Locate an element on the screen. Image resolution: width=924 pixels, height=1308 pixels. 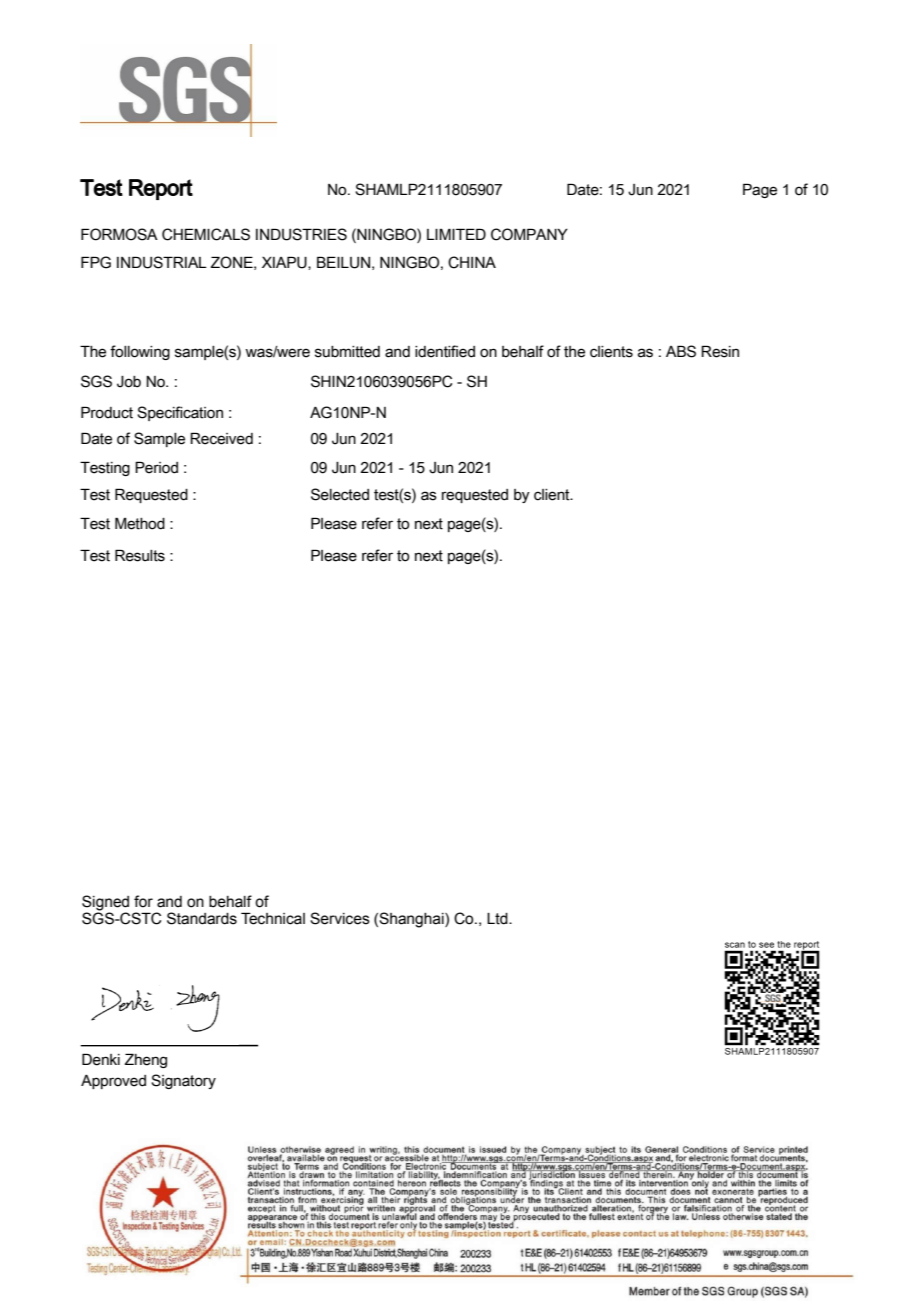
ABS is located at coordinates (681, 351).
